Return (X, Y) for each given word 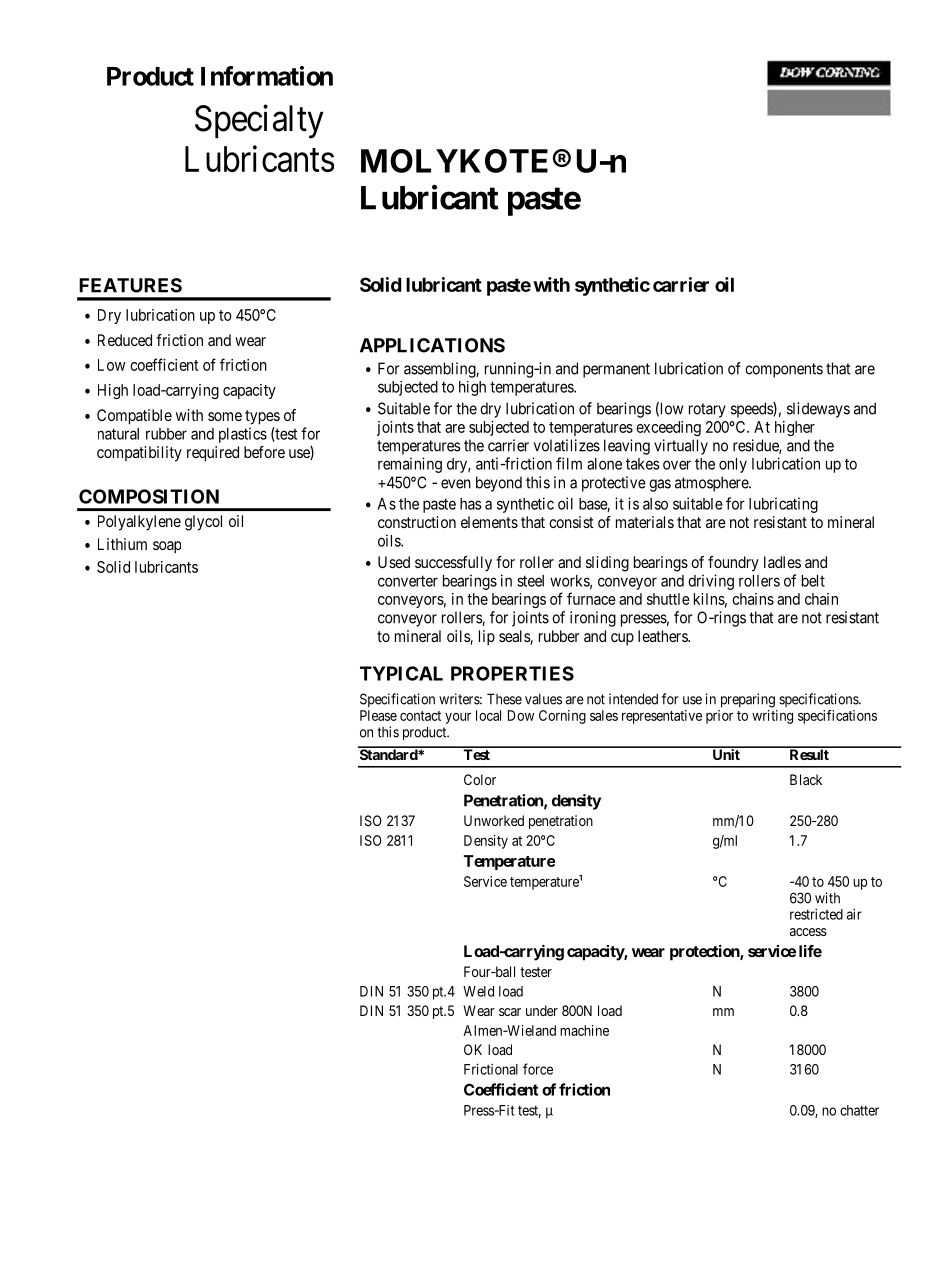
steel (530, 581)
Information (267, 76)
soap (167, 547)
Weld (478, 991)
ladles (782, 562)
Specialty (259, 121)
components (784, 370)
